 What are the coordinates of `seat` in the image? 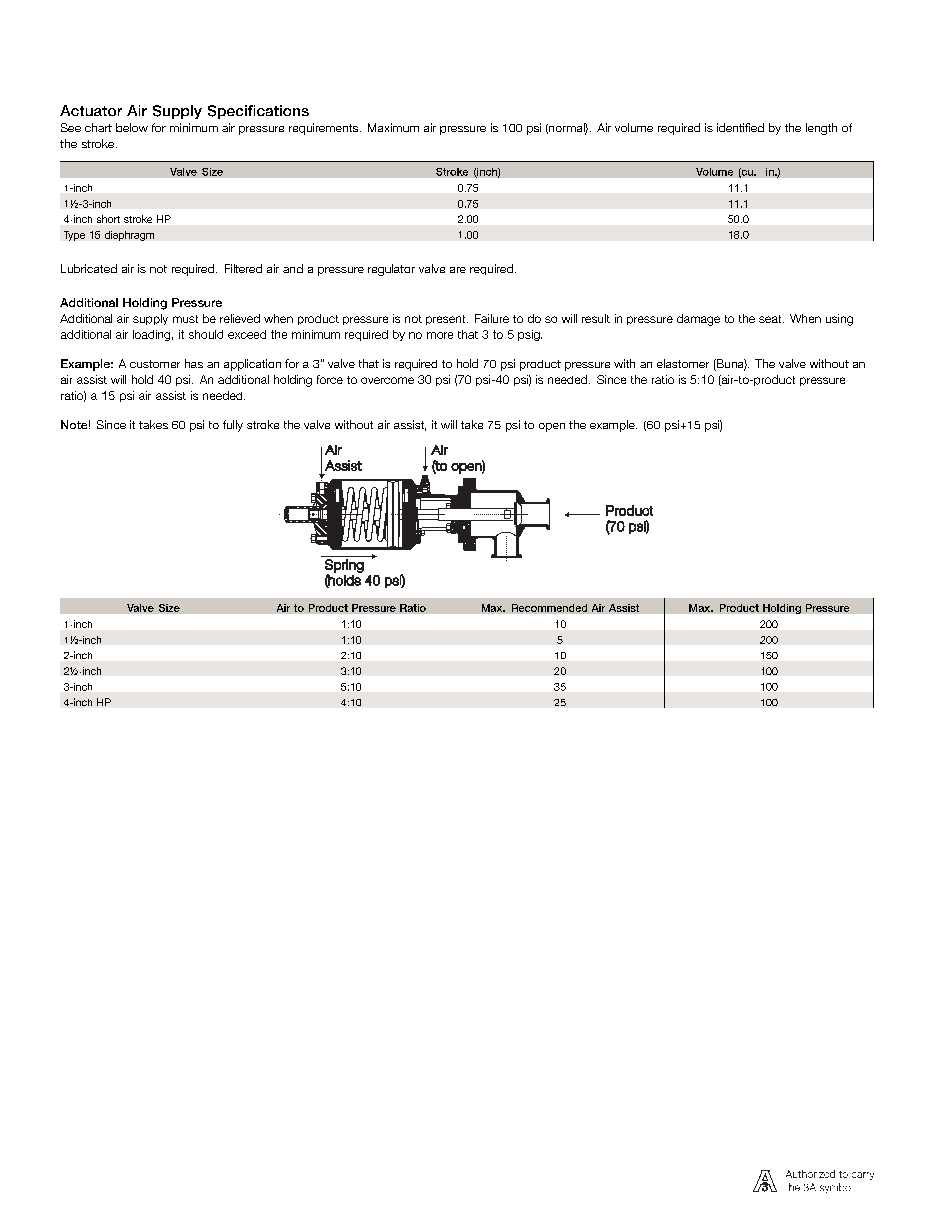 It's located at (771, 319).
